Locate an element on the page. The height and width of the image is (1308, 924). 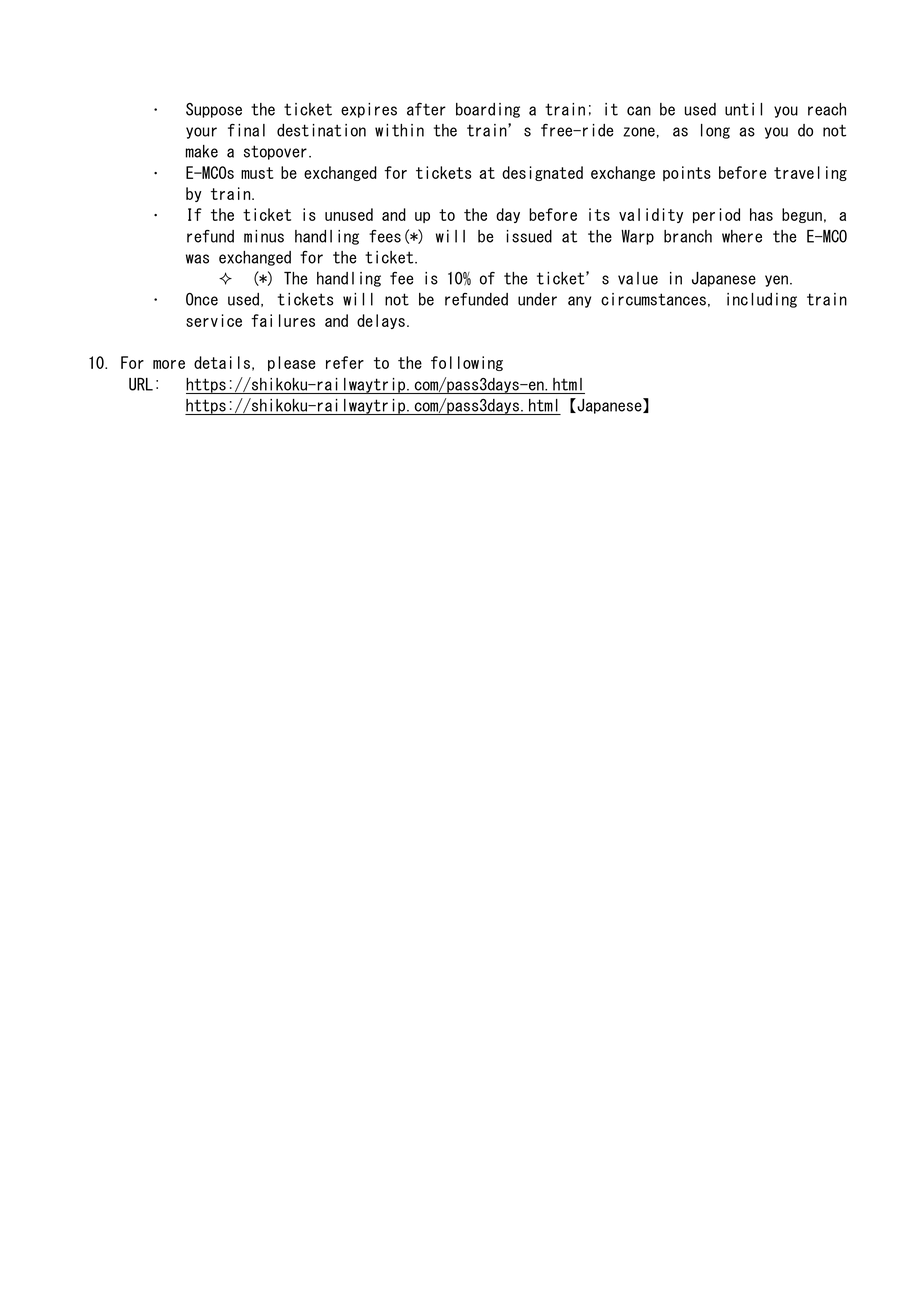
issued is located at coordinates (529, 236).
